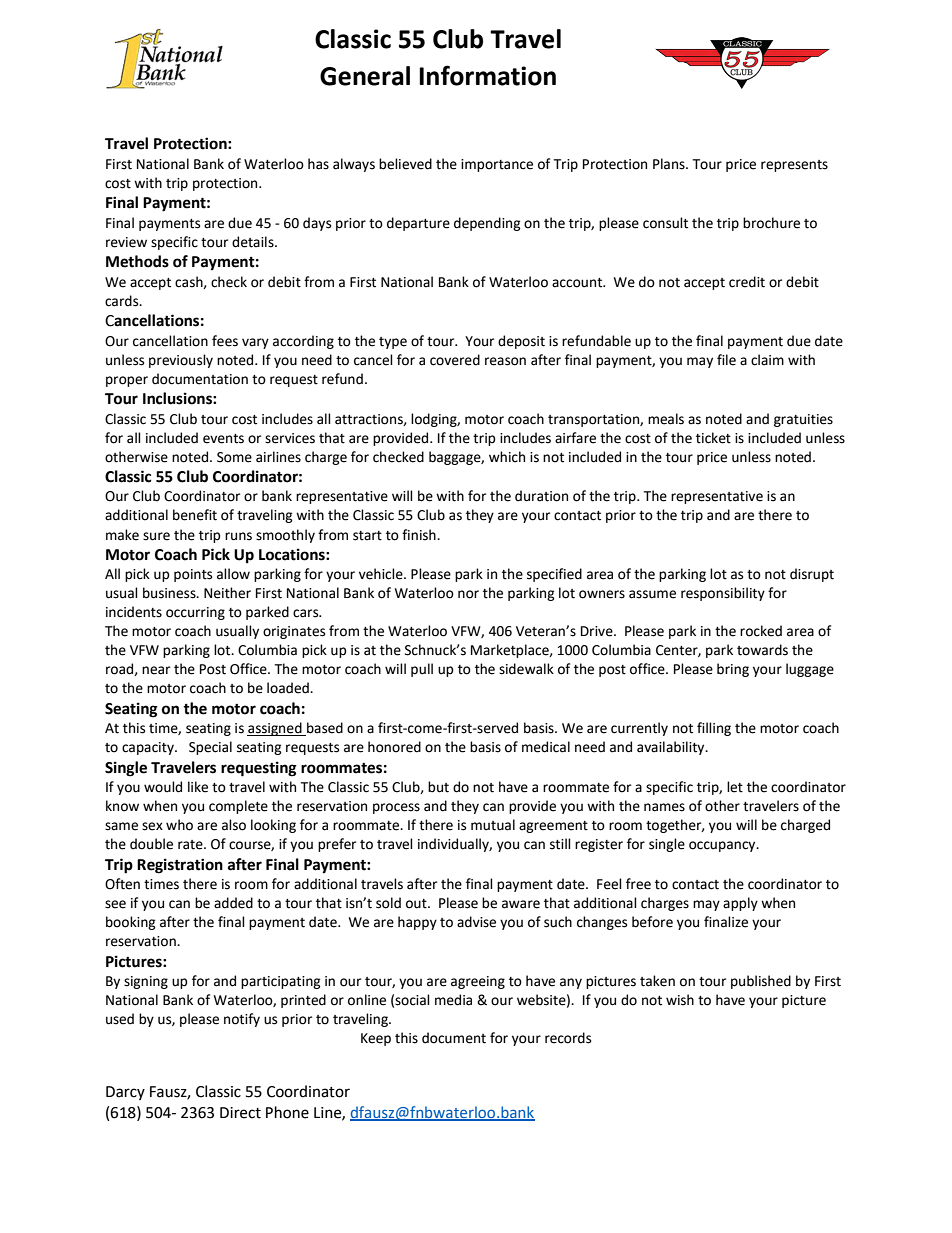 This screenshot has height=1233, width=952. I want to click on mutual, so click(493, 825).
